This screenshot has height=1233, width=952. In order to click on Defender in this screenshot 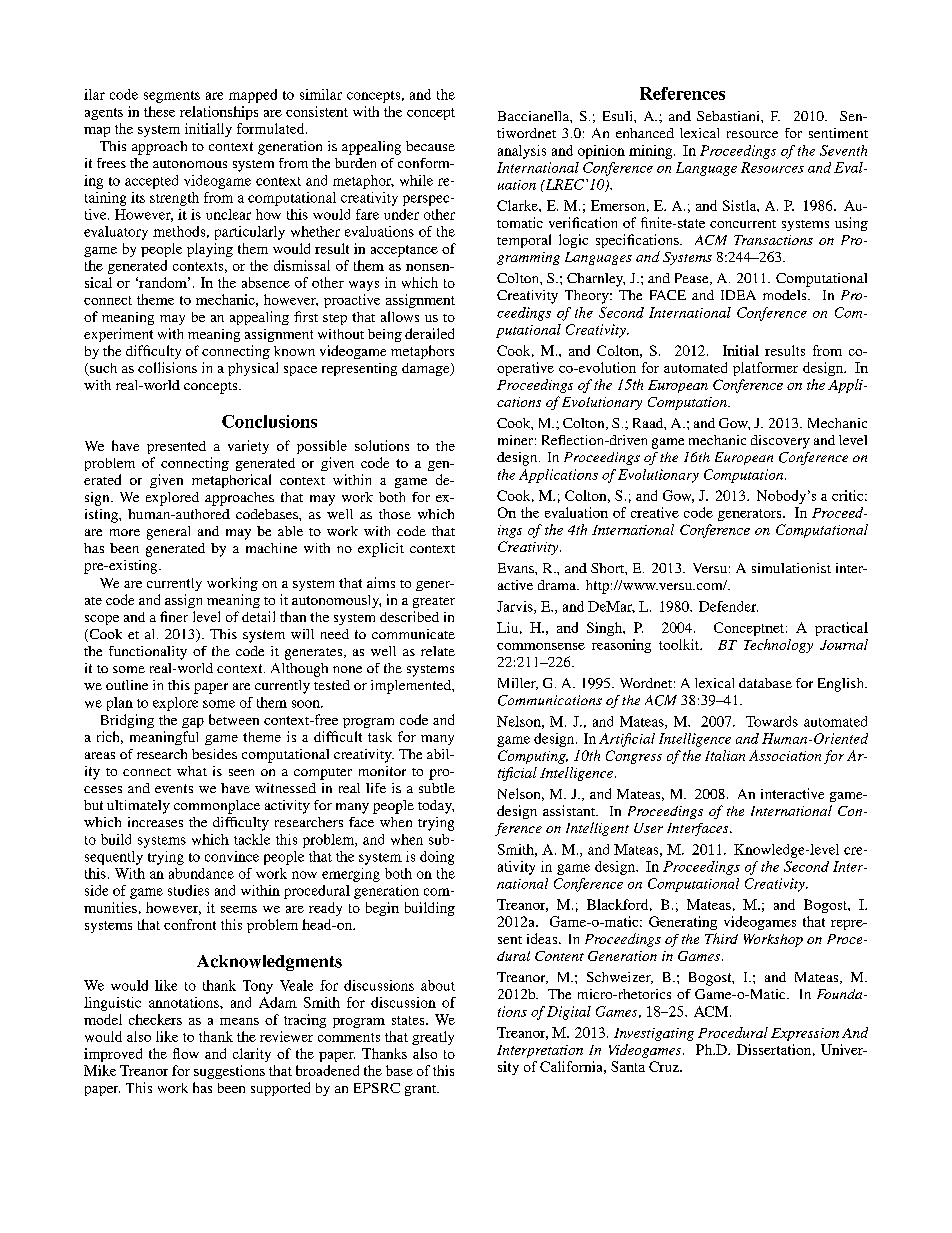, I will do `click(728, 606)`.
